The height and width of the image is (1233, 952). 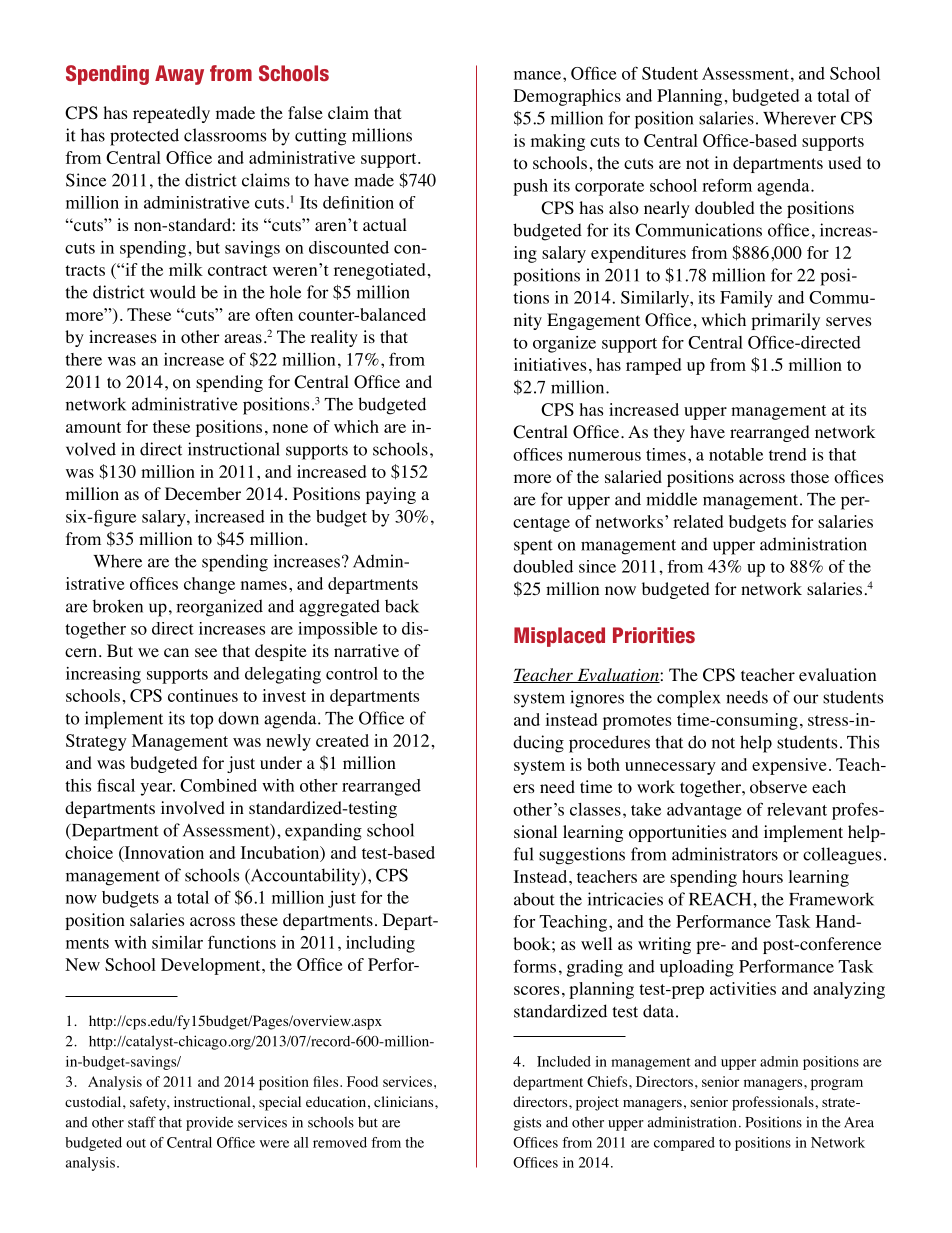 I want to click on clinicians, so click(x=405, y=1101).
